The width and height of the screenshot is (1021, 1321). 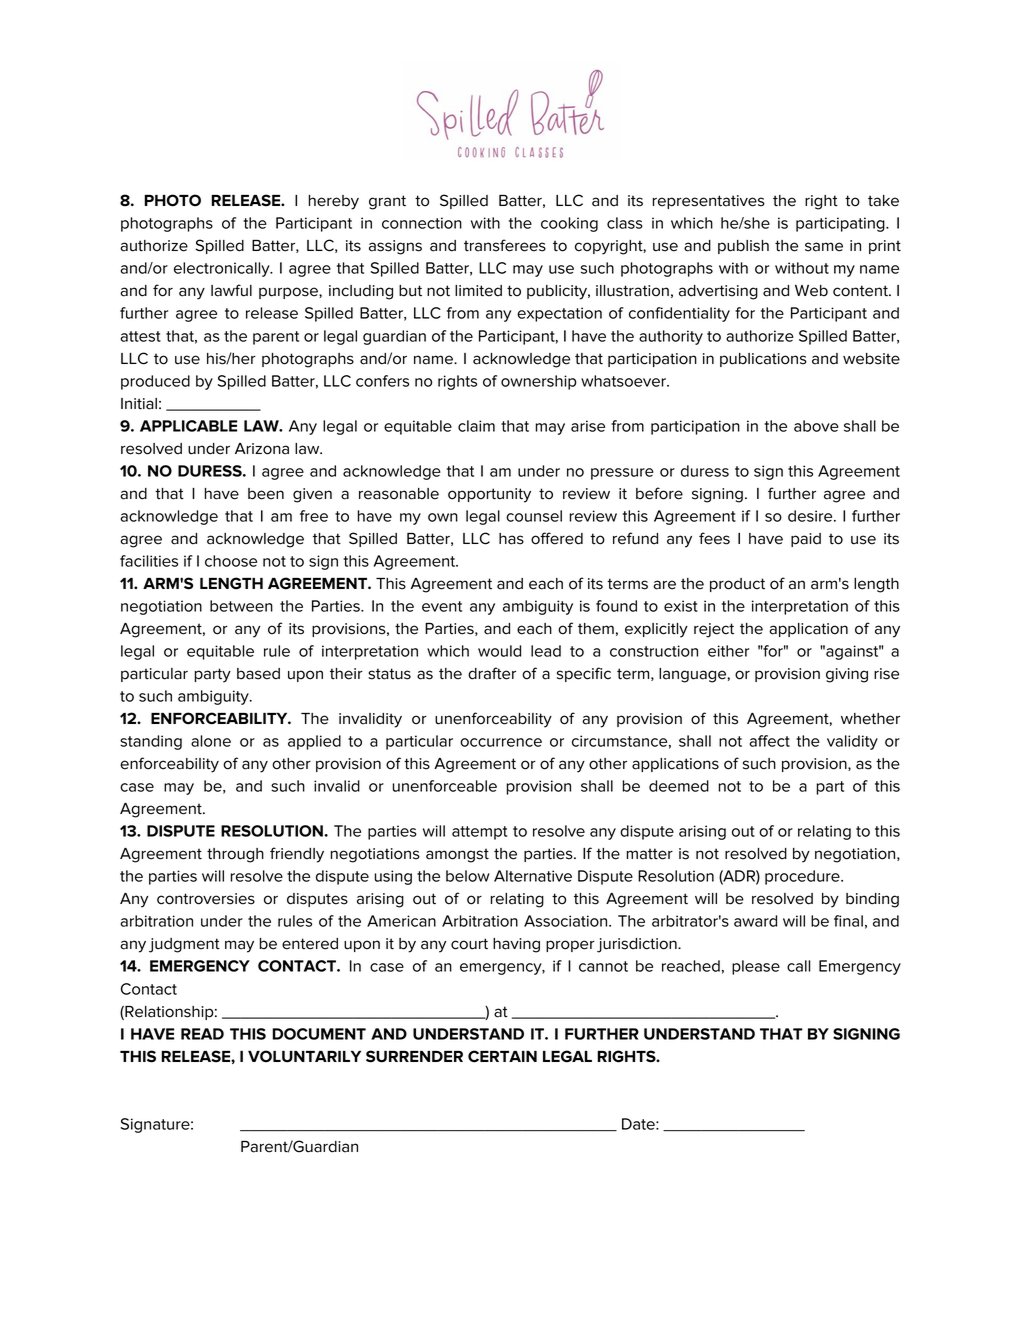 What do you see at coordinates (202, 1034) in the screenshot?
I see `READ` at bounding box center [202, 1034].
